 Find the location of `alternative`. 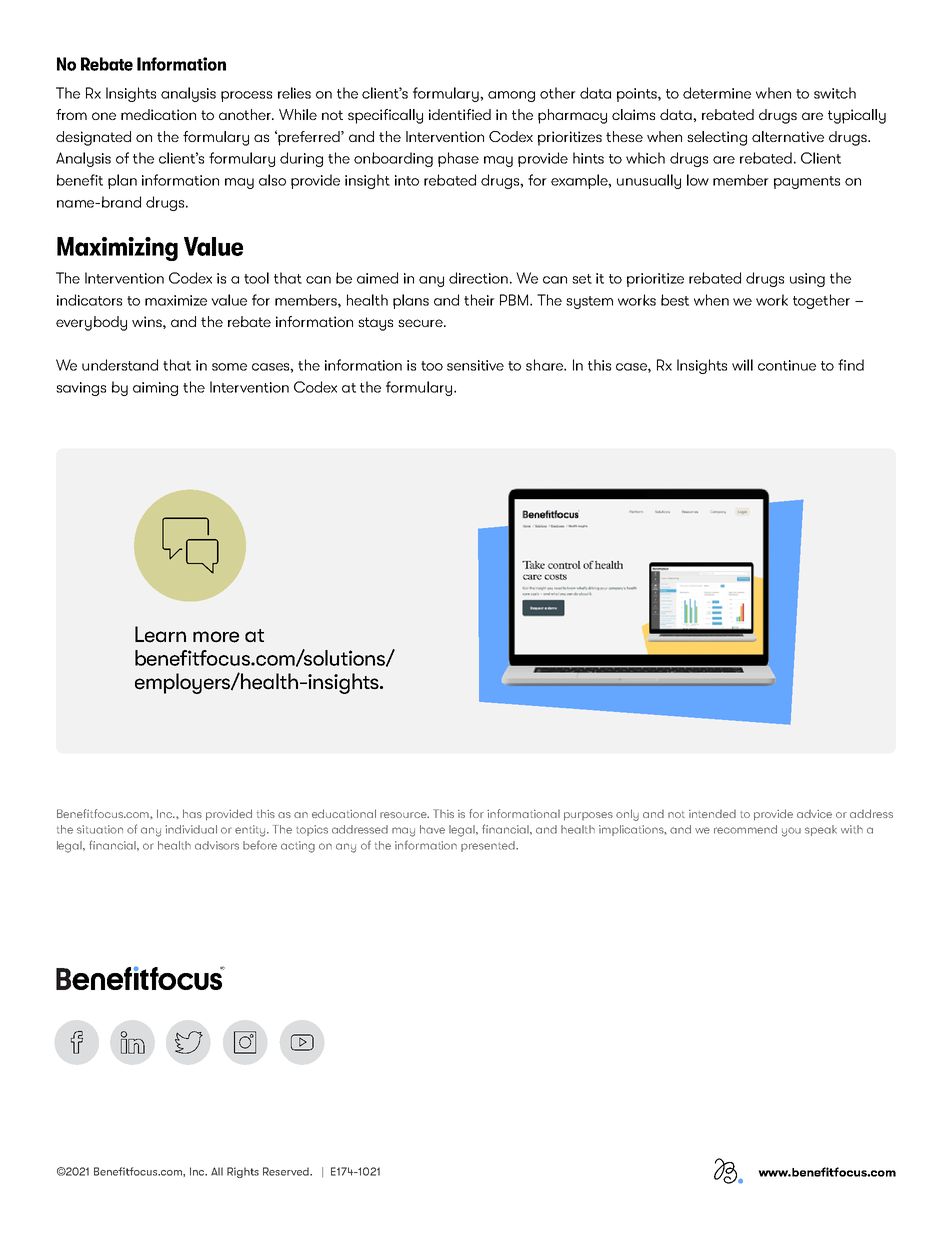

alternative is located at coordinates (788, 136).
